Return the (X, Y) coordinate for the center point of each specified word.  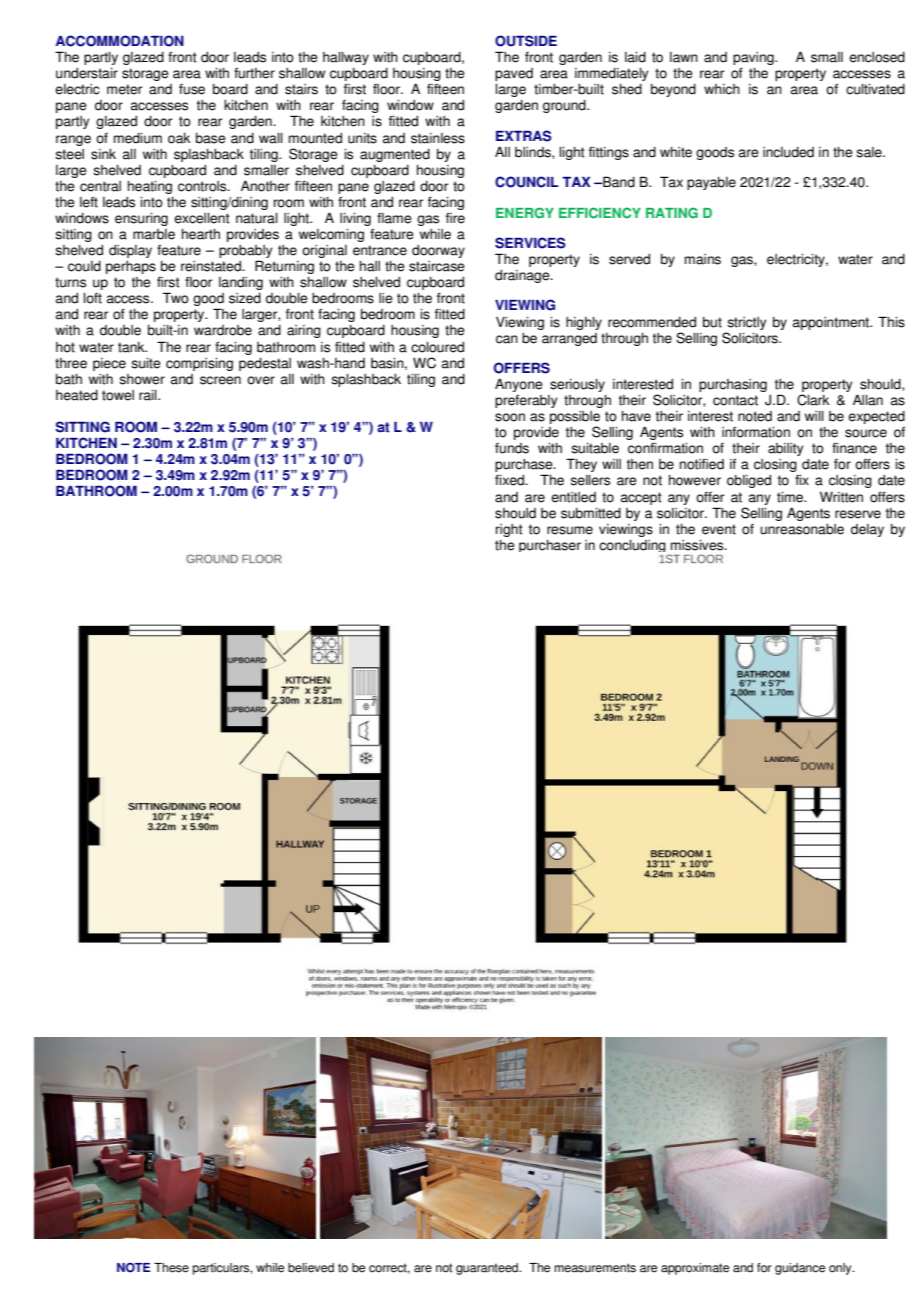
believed (311, 1268)
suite (146, 363)
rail (149, 395)
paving (754, 60)
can (507, 339)
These (171, 1268)
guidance (800, 1269)
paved (514, 74)
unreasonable (802, 529)
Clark (813, 400)
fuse (192, 89)
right (509, 530)
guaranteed (488, 1269)
